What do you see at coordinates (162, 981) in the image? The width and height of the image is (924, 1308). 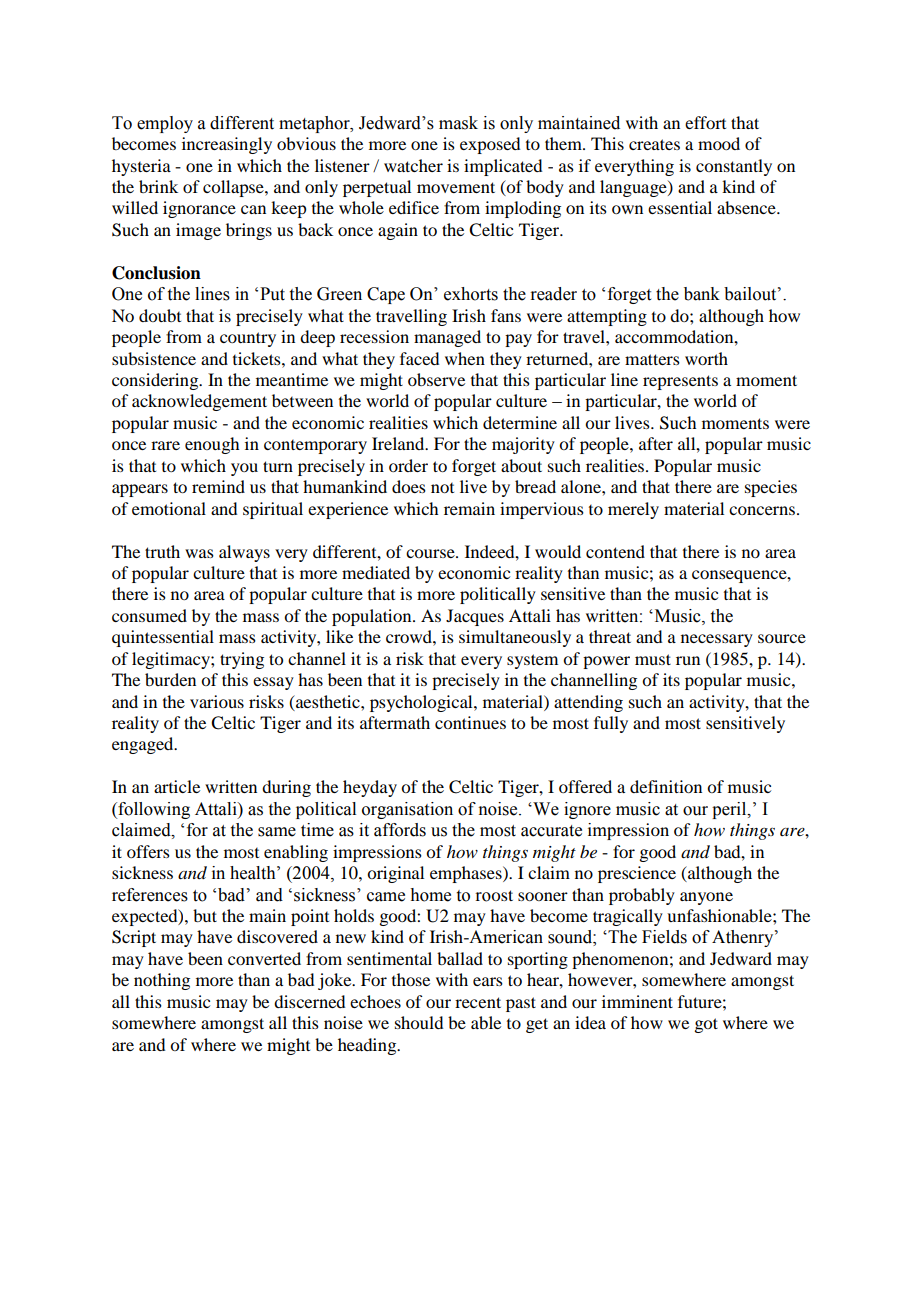 I see `nothing` at bounding box center [162, 981].
